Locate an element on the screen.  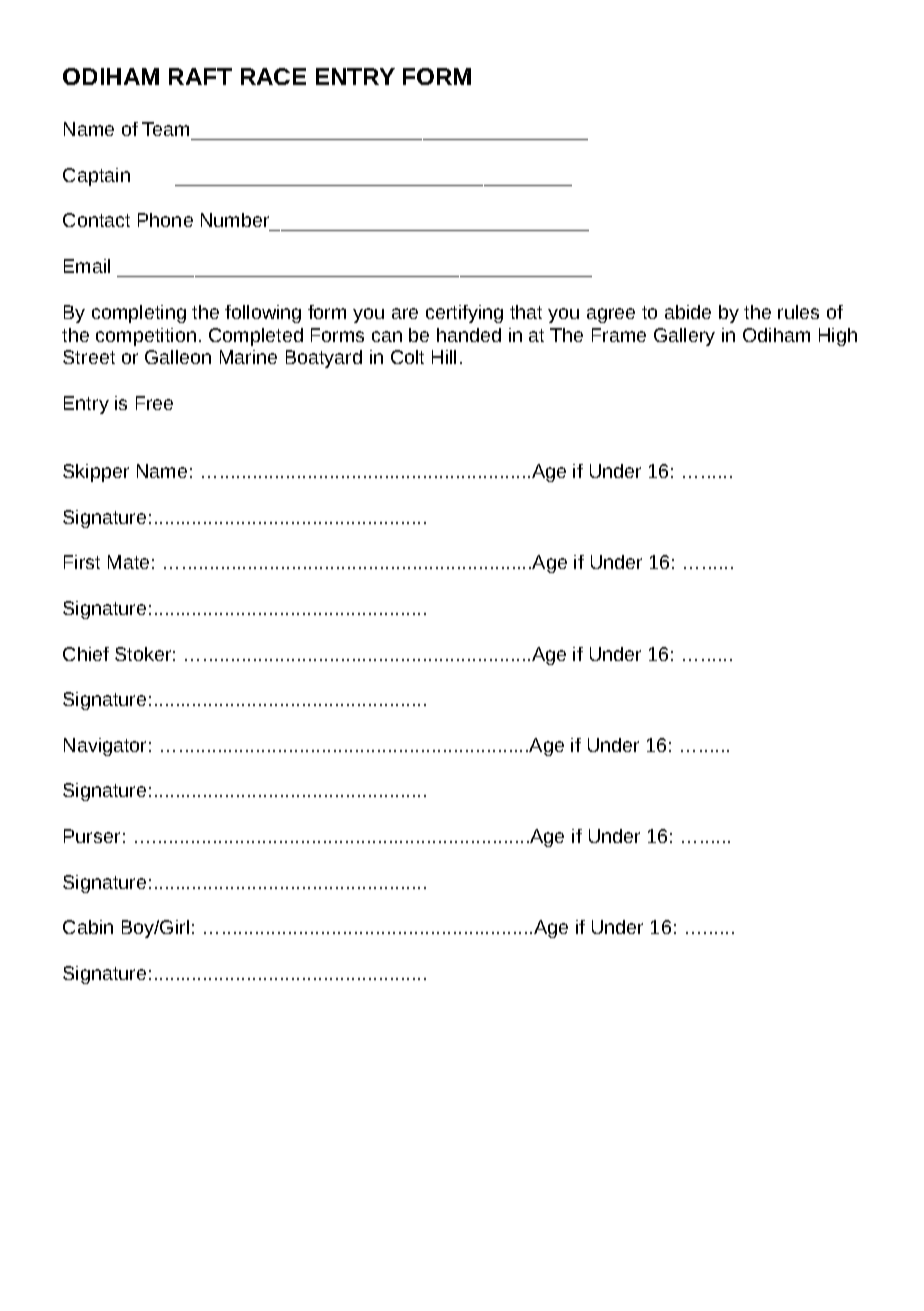
Skipper is located at coordinates (96, 473).
